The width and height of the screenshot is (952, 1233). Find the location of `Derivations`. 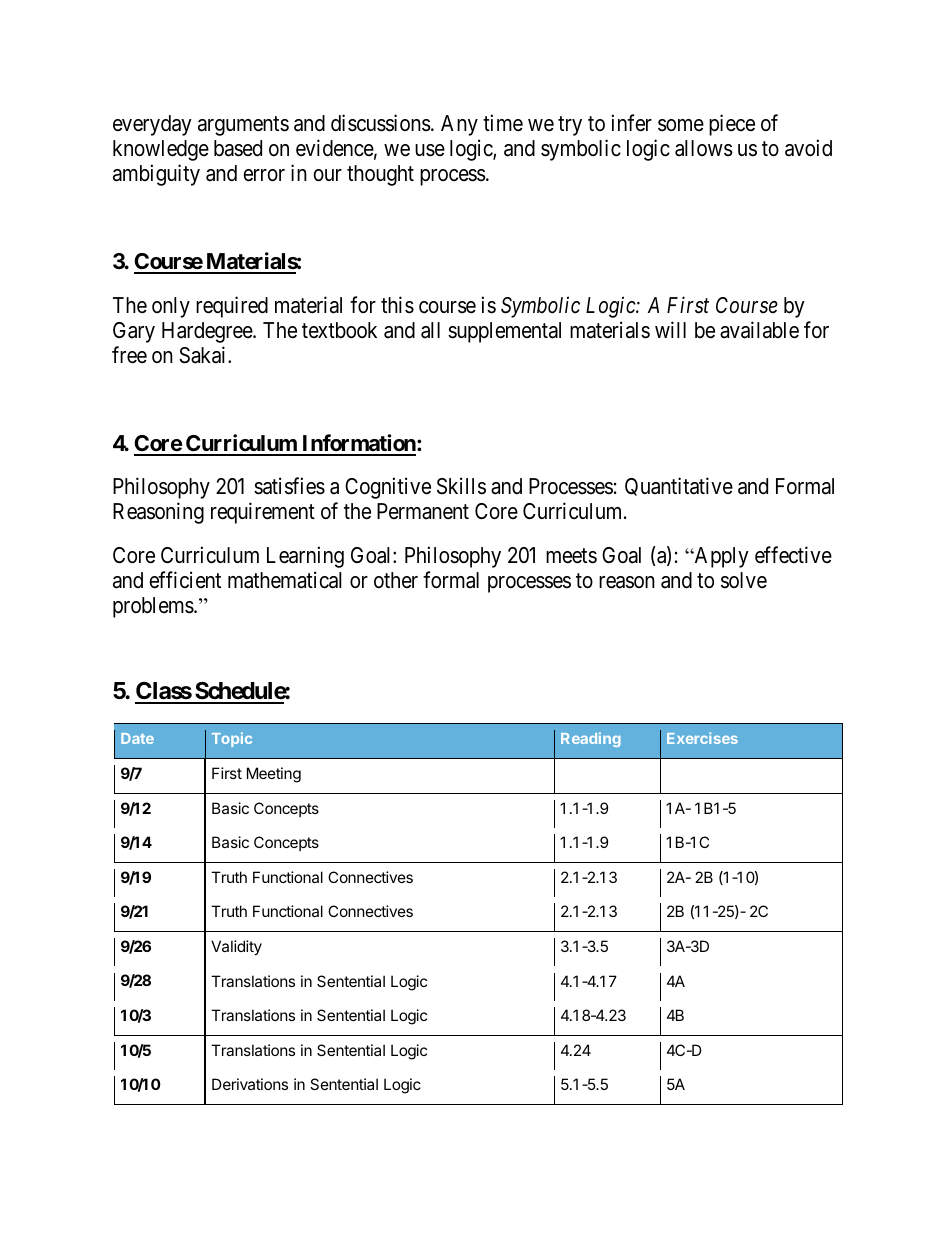

Derivations is located at coordinates (250, 1084).
